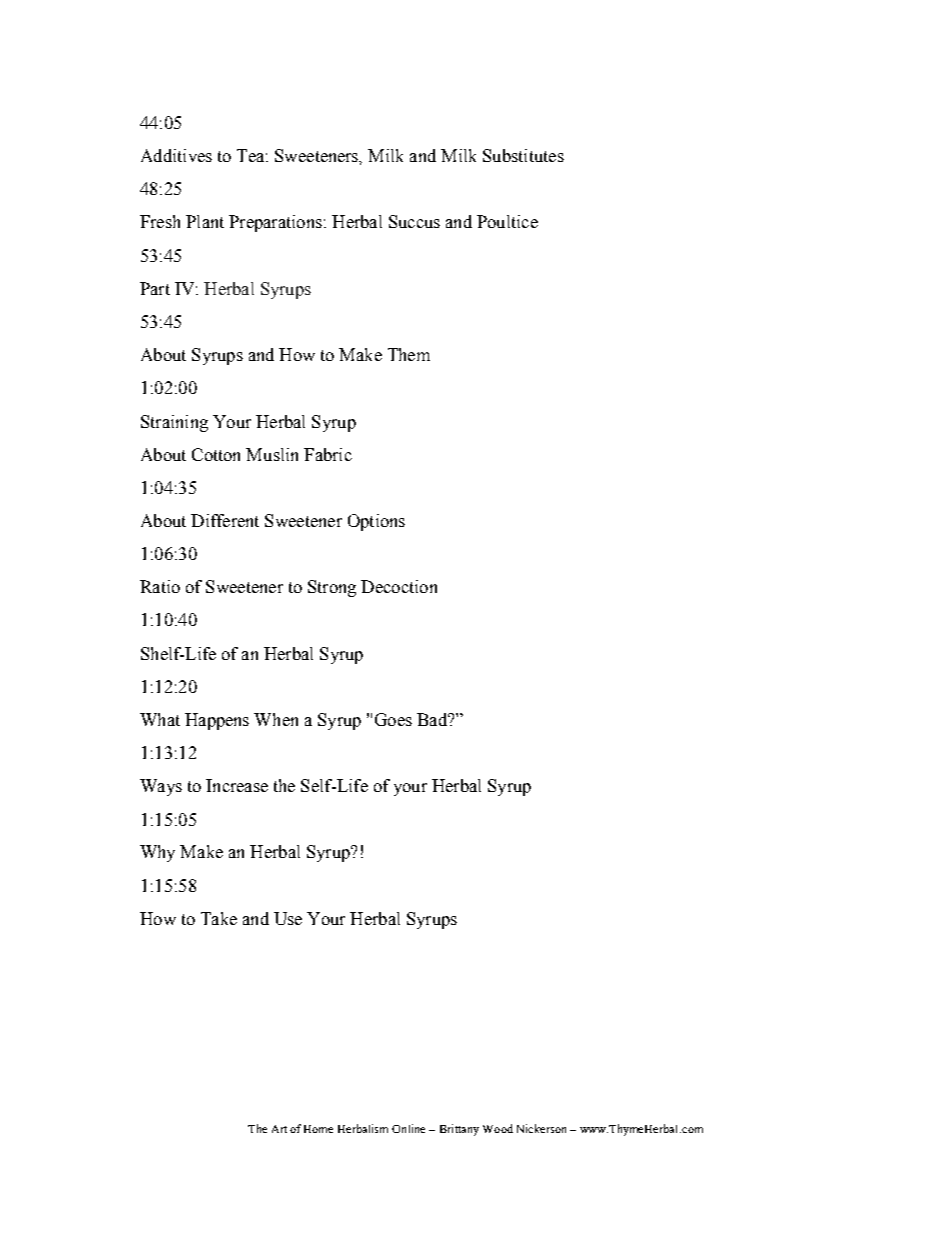  I want to click on Take, so click(219, 918).
